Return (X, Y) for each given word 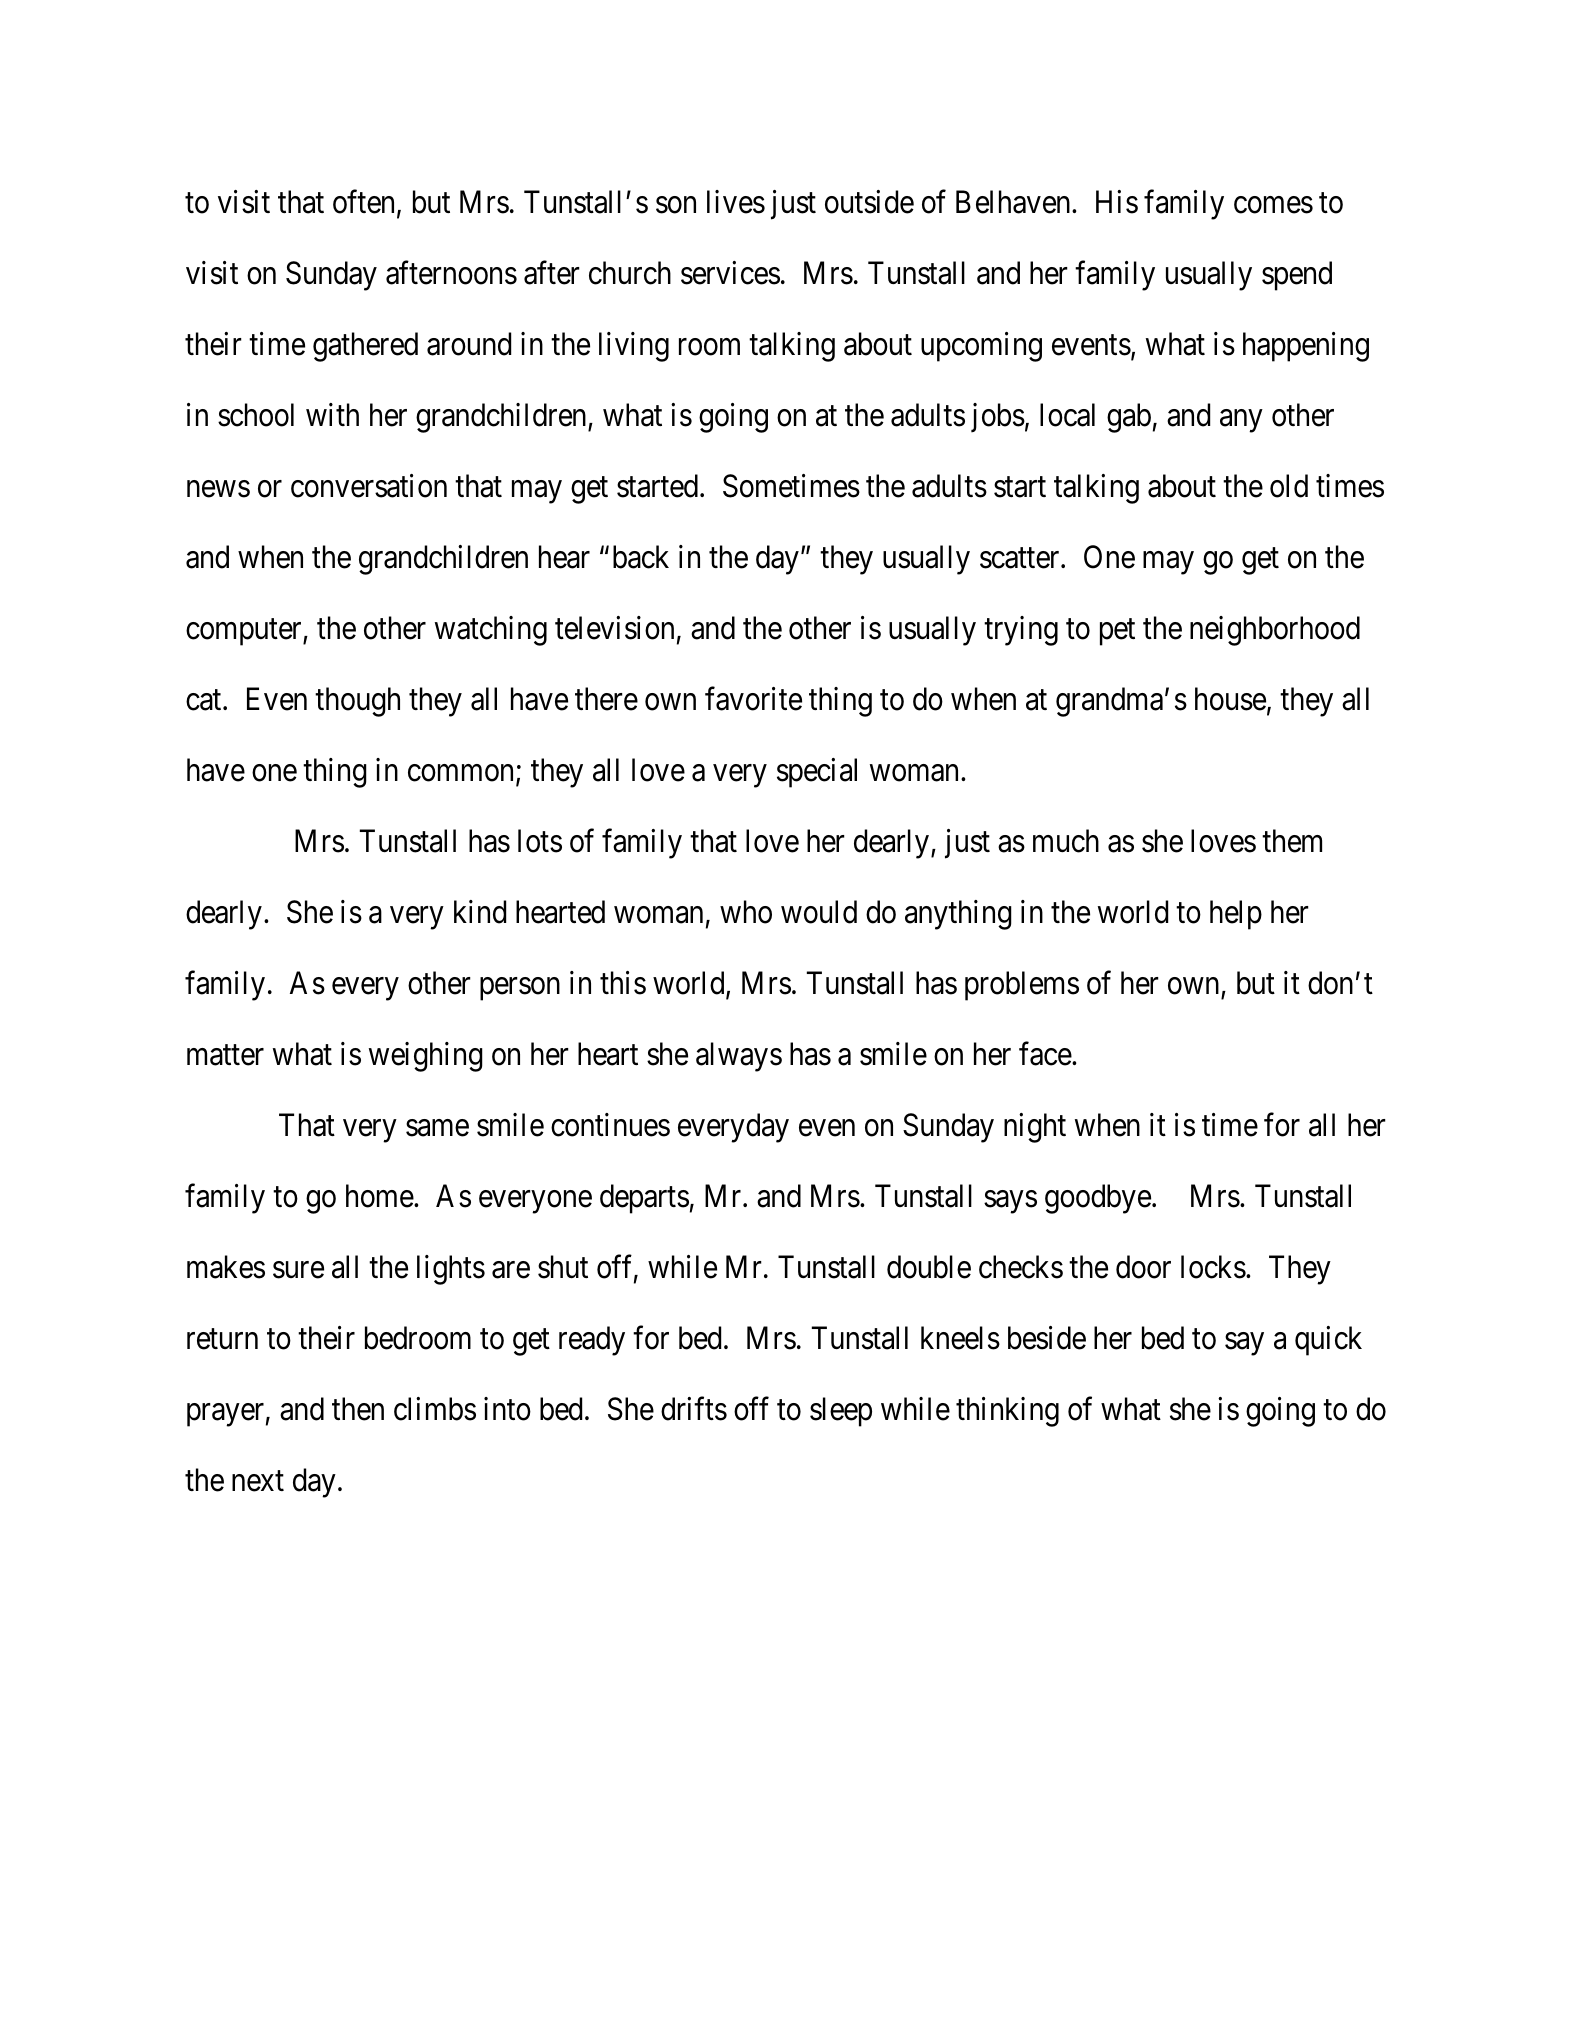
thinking (1007, 1412)
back (641, 557)
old (1289, 486)
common (462, 775)
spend (1297, 276)
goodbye (1098, 1199)
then (358, 1409)
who (746, 912)
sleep (841, 1412)
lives (736, 202)
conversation (369, 486)
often (363, 202)
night (1035, 1128)
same (437, 1128)
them (1292, 841)
